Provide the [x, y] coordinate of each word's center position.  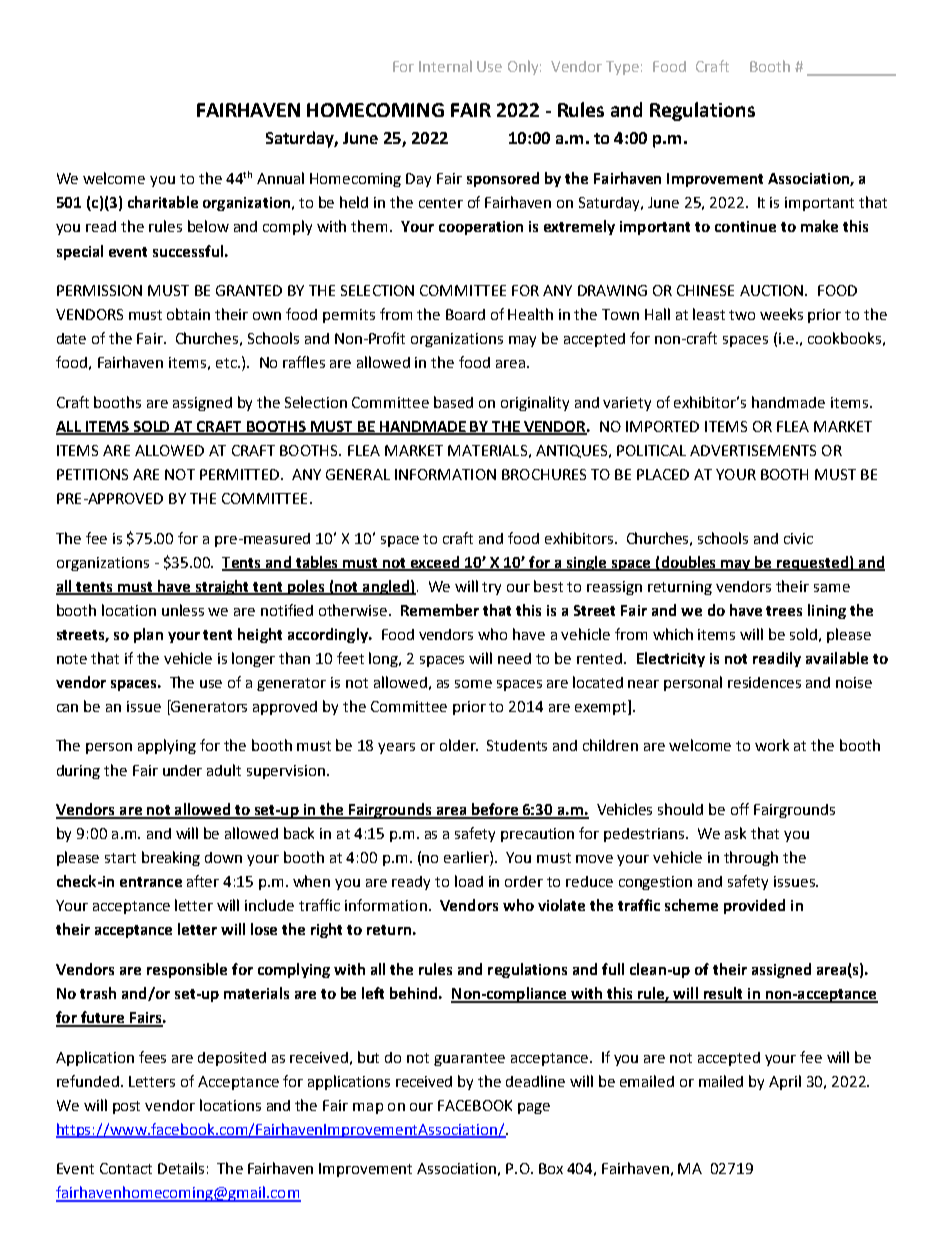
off [740, 809]
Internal [445, 66]
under [182, 770]
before [495, 810]
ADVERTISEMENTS [753, 450]
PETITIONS [92, 474]
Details [181, 1168]
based [453, 402]
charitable [163, 202]
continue [745, 226]
